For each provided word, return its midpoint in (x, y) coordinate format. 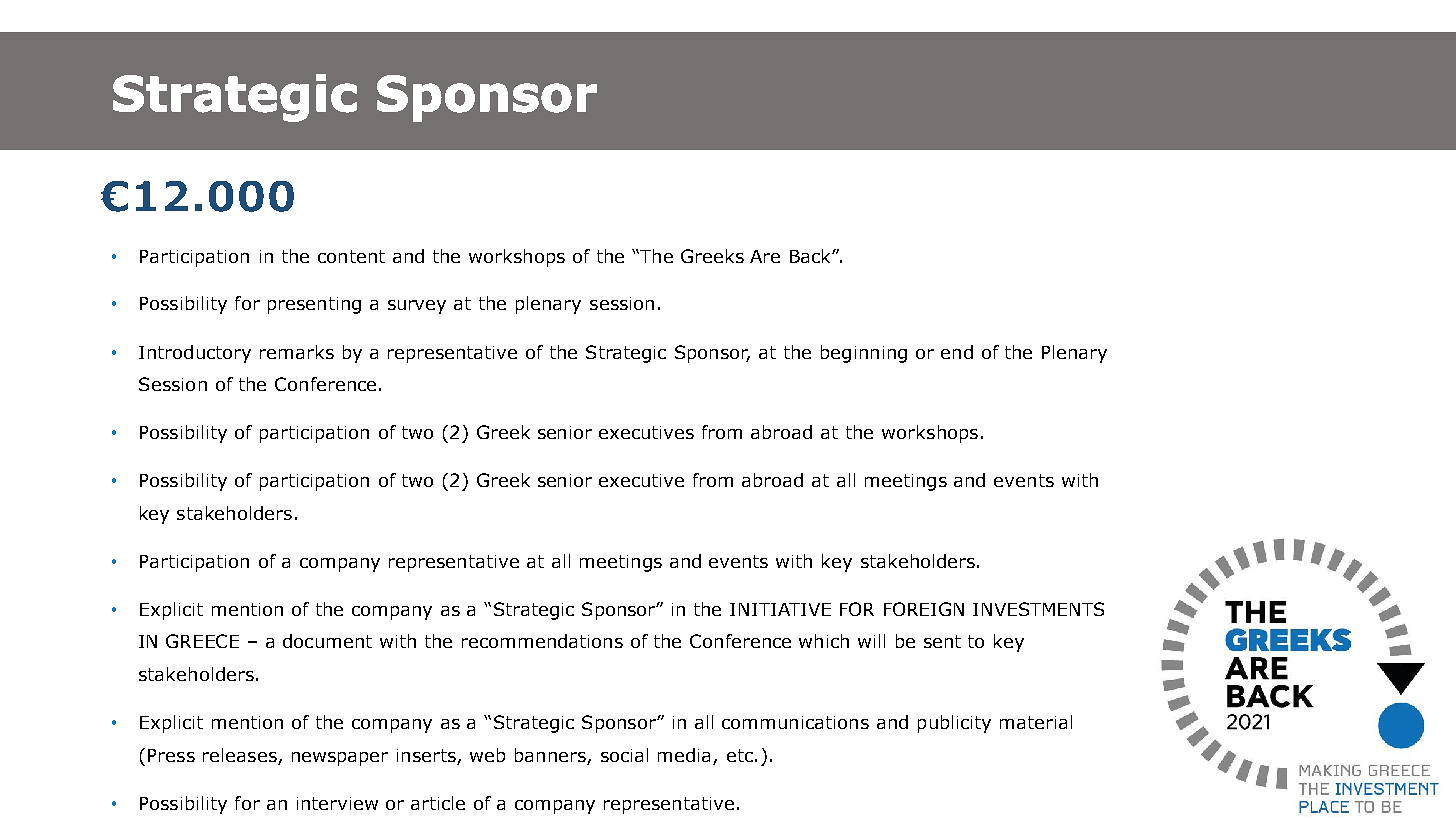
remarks (297, 352)
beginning (864, 354)
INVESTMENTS (1038, 609)
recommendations (542, 641)
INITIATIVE (780, 609)
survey (417, 307)
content (351, 256)
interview (337, 803)
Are (765, 256)
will (871, 641)
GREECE (202, 641)
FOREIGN (924, 609)
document (327, 641)
